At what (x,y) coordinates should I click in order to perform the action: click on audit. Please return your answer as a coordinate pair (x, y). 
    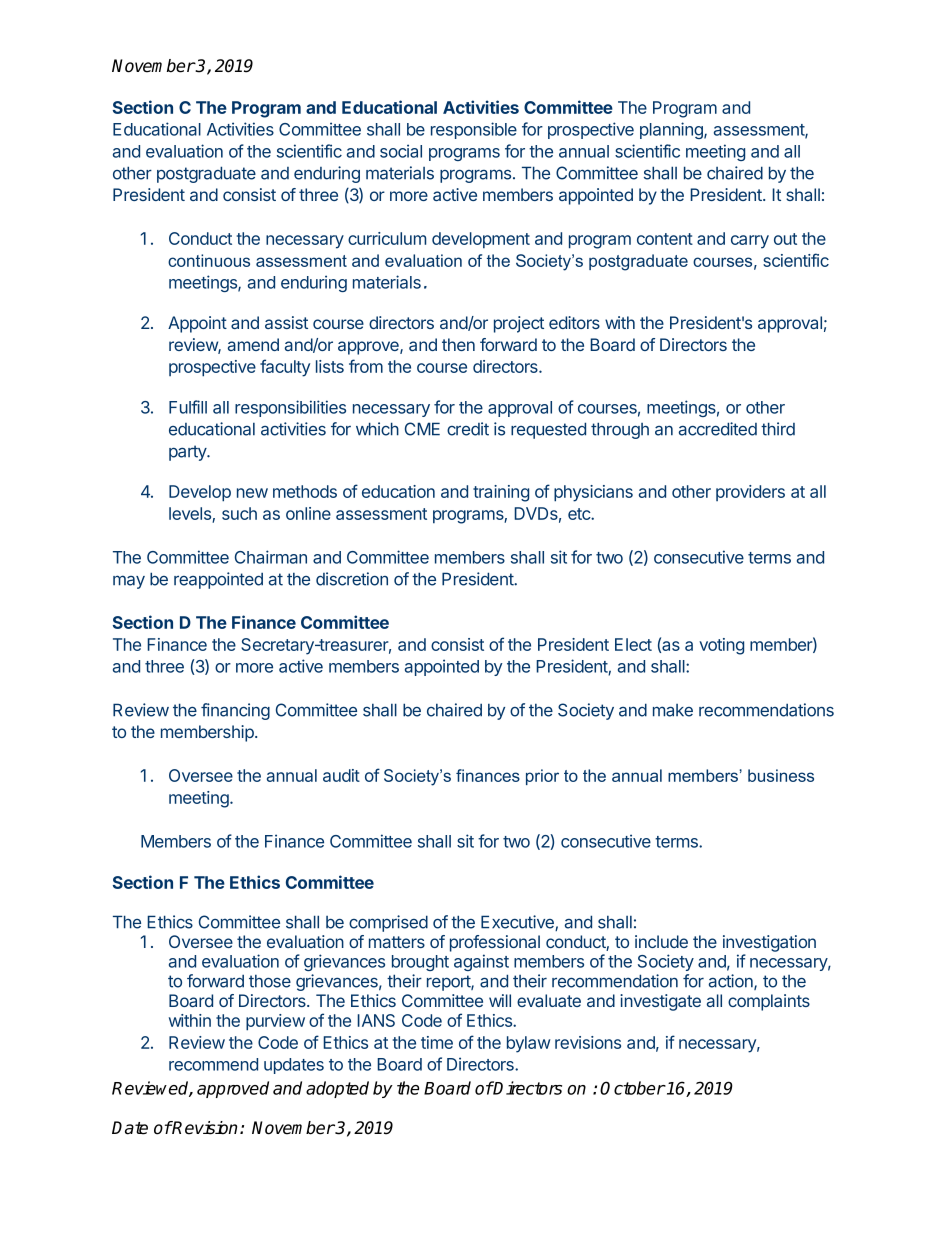
    Looking at the image, I should click on (341, 775).
